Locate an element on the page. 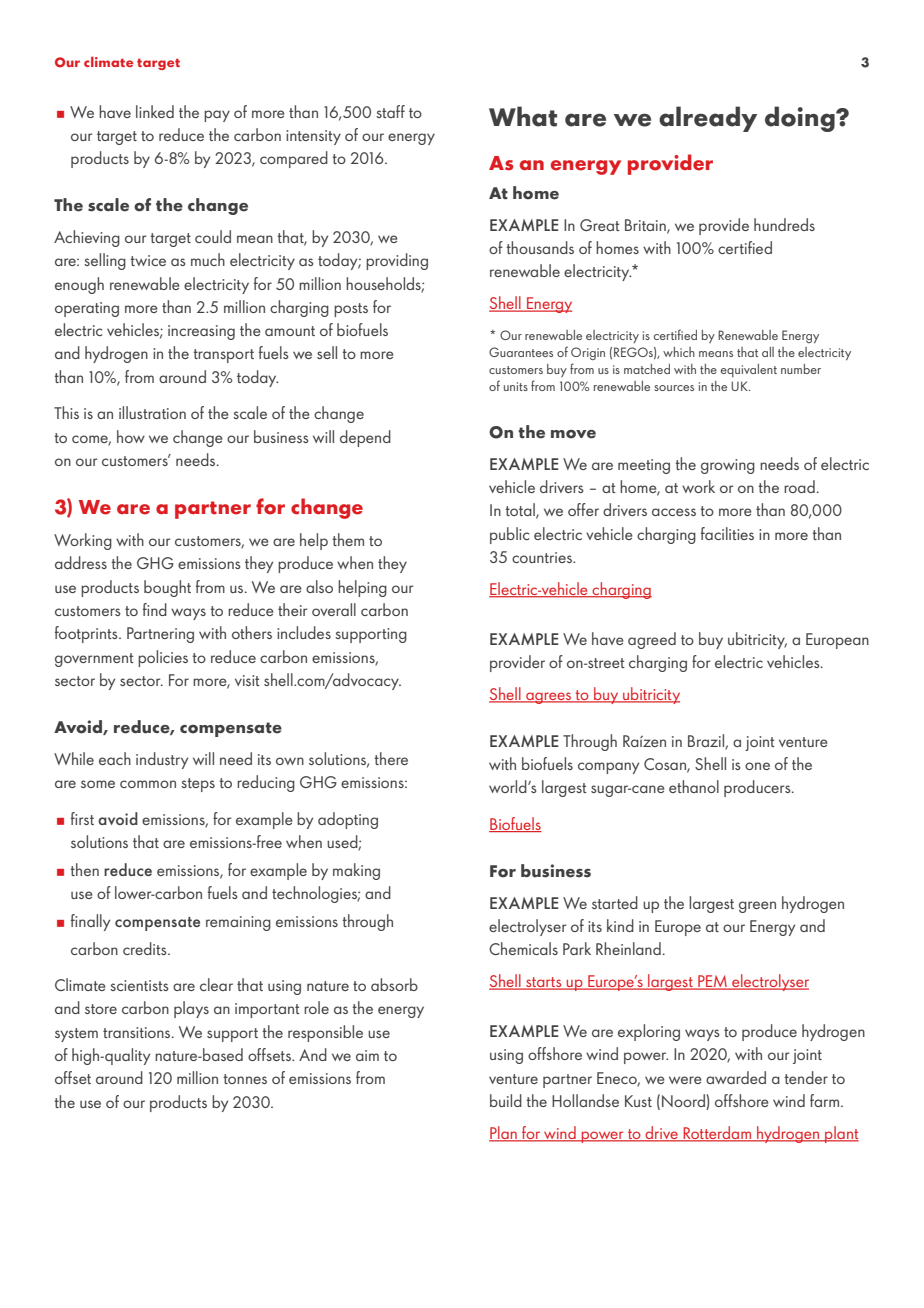 This image has height=1308, width=924. build is located at coordinates (506, 1100).
